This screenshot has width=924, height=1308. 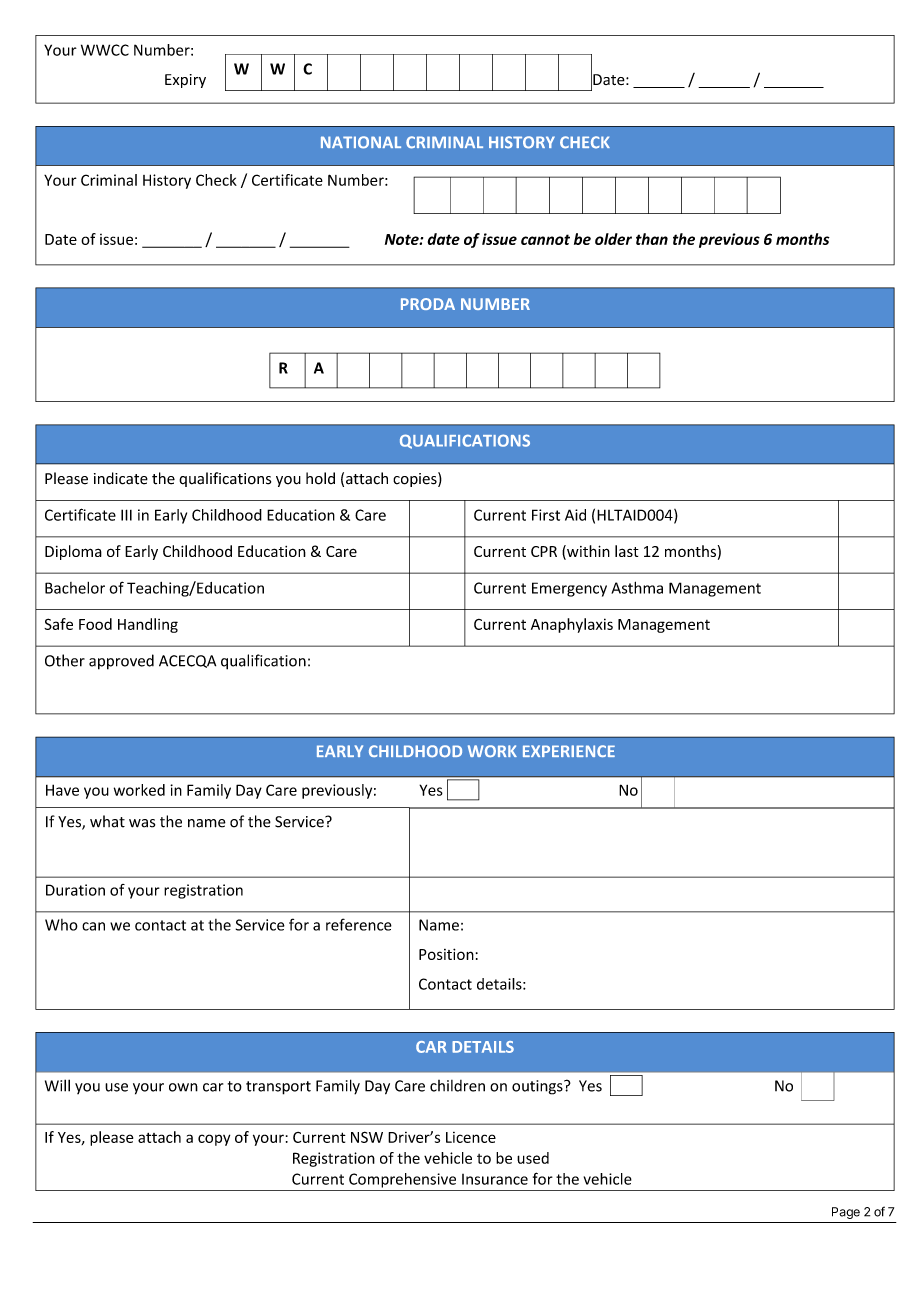 I want to click on copy, so click(x=214, y=1140).
